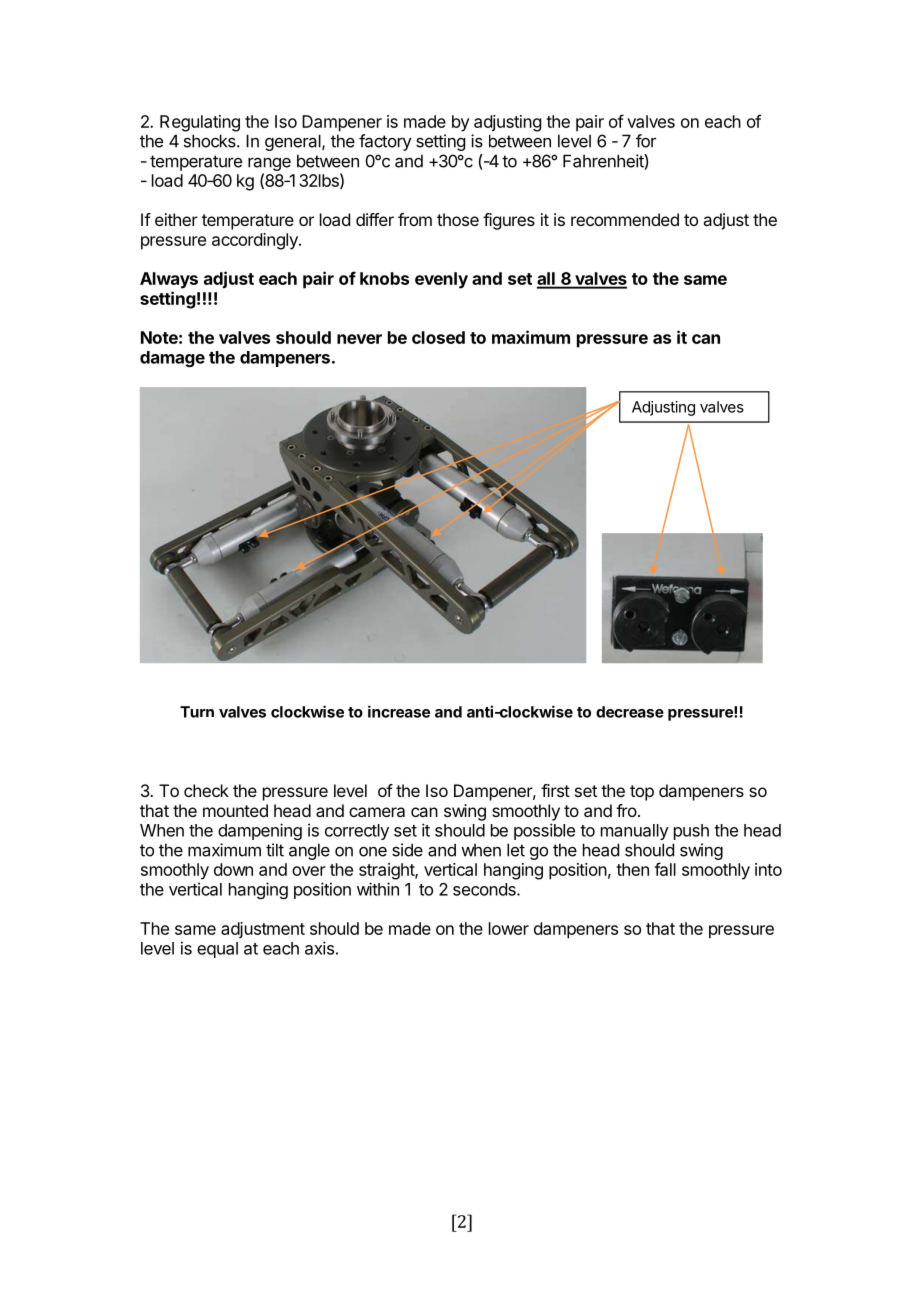 This image has height=1309, width=924. What do you see at coordinates (646, 141) in the image?
I see `for` at bounding box center [646, 141].
